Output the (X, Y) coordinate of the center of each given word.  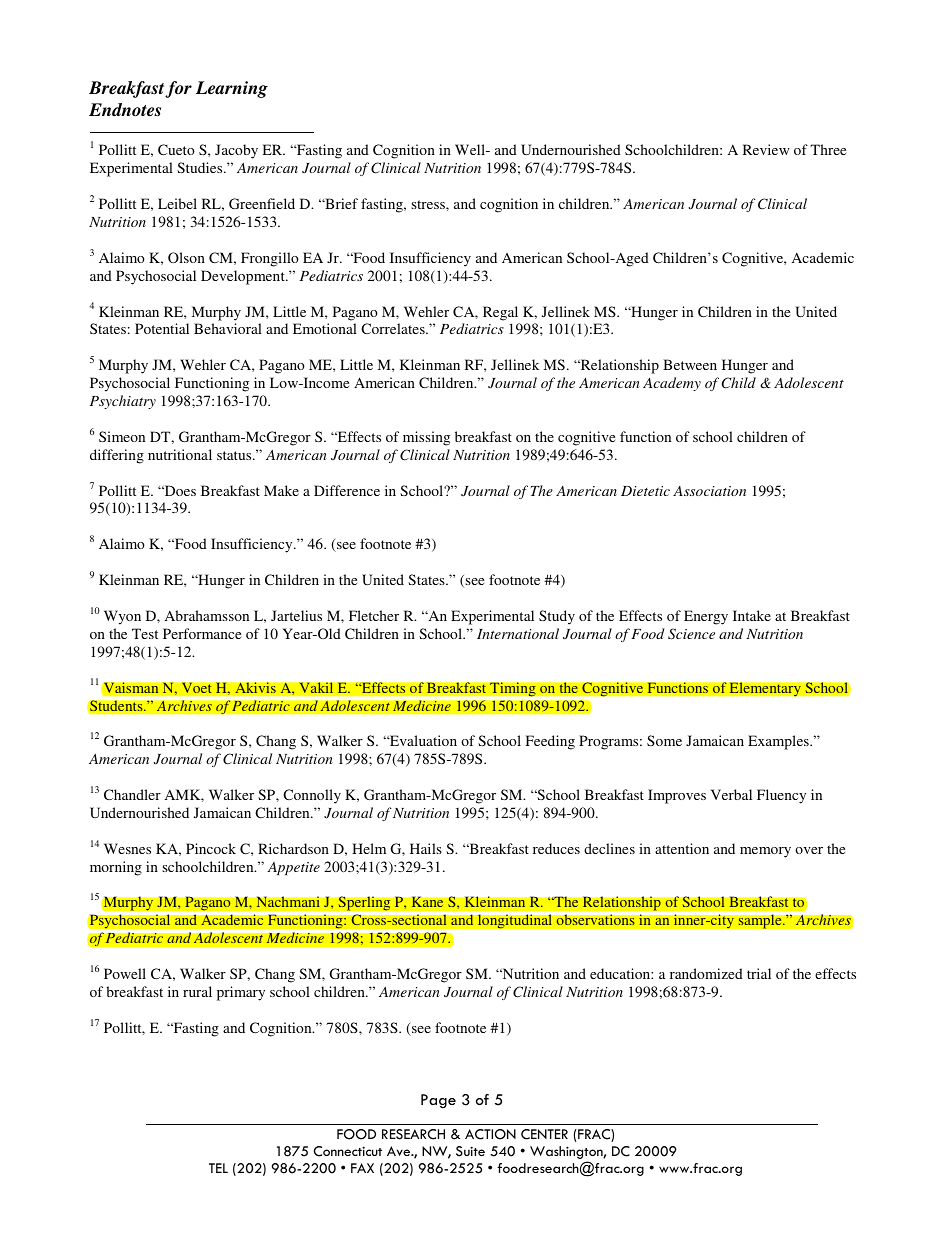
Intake (752, 615)
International (518, 633)
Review (766, 149)
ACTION (490, 1134)
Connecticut (348, 1151)
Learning (232, 89)
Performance (202, 633)
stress (429, 204)
